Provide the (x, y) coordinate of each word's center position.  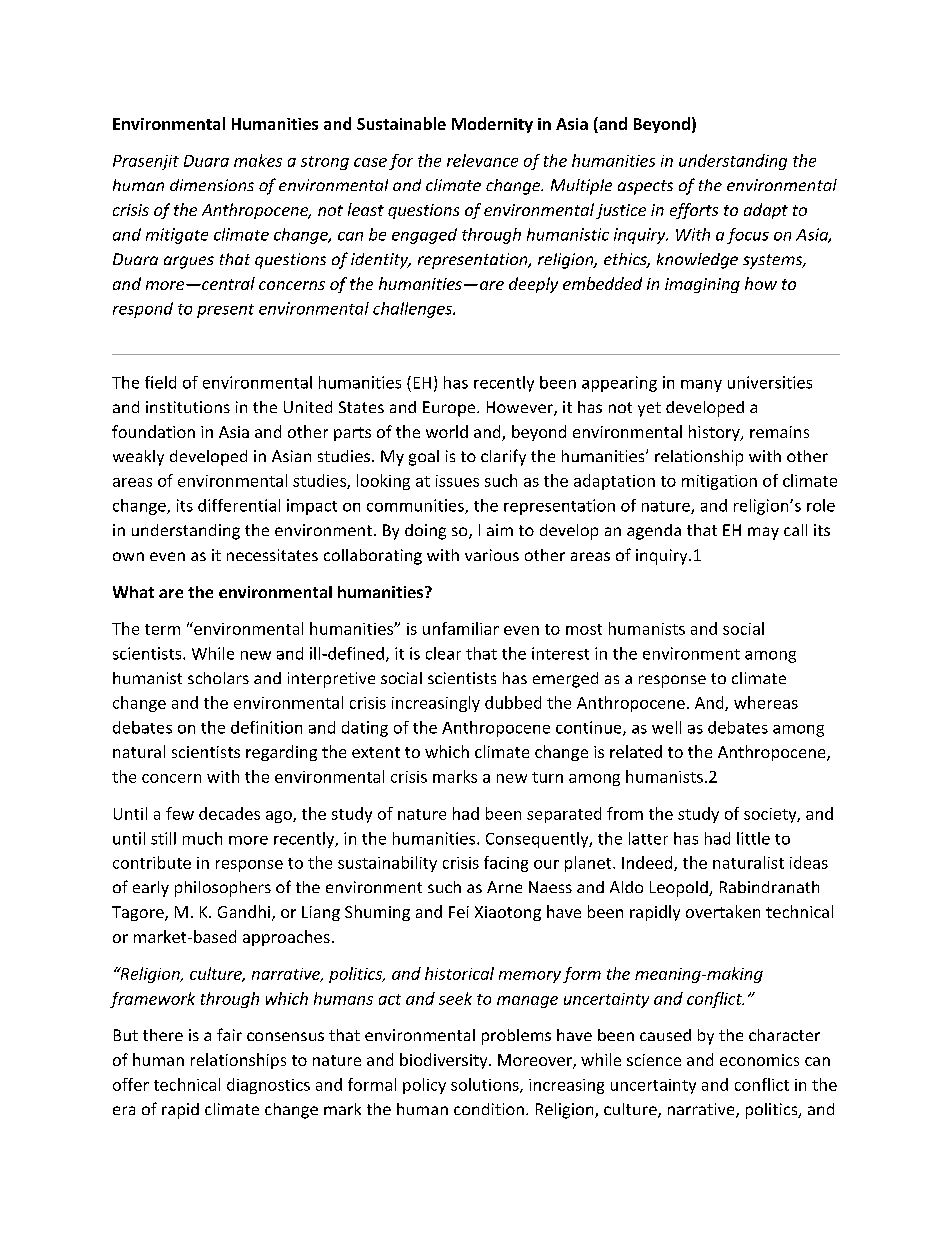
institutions (188, 407)
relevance (482, 160)
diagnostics (268, 1086)
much (202, 838)
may (763, 533)
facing (506, 864)
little (753, 838)
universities (770, 382)
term (162, 629)
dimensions (212, 185)
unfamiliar (461, 628)
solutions (486, 1085)
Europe (450, 409)
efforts (694, 211)
